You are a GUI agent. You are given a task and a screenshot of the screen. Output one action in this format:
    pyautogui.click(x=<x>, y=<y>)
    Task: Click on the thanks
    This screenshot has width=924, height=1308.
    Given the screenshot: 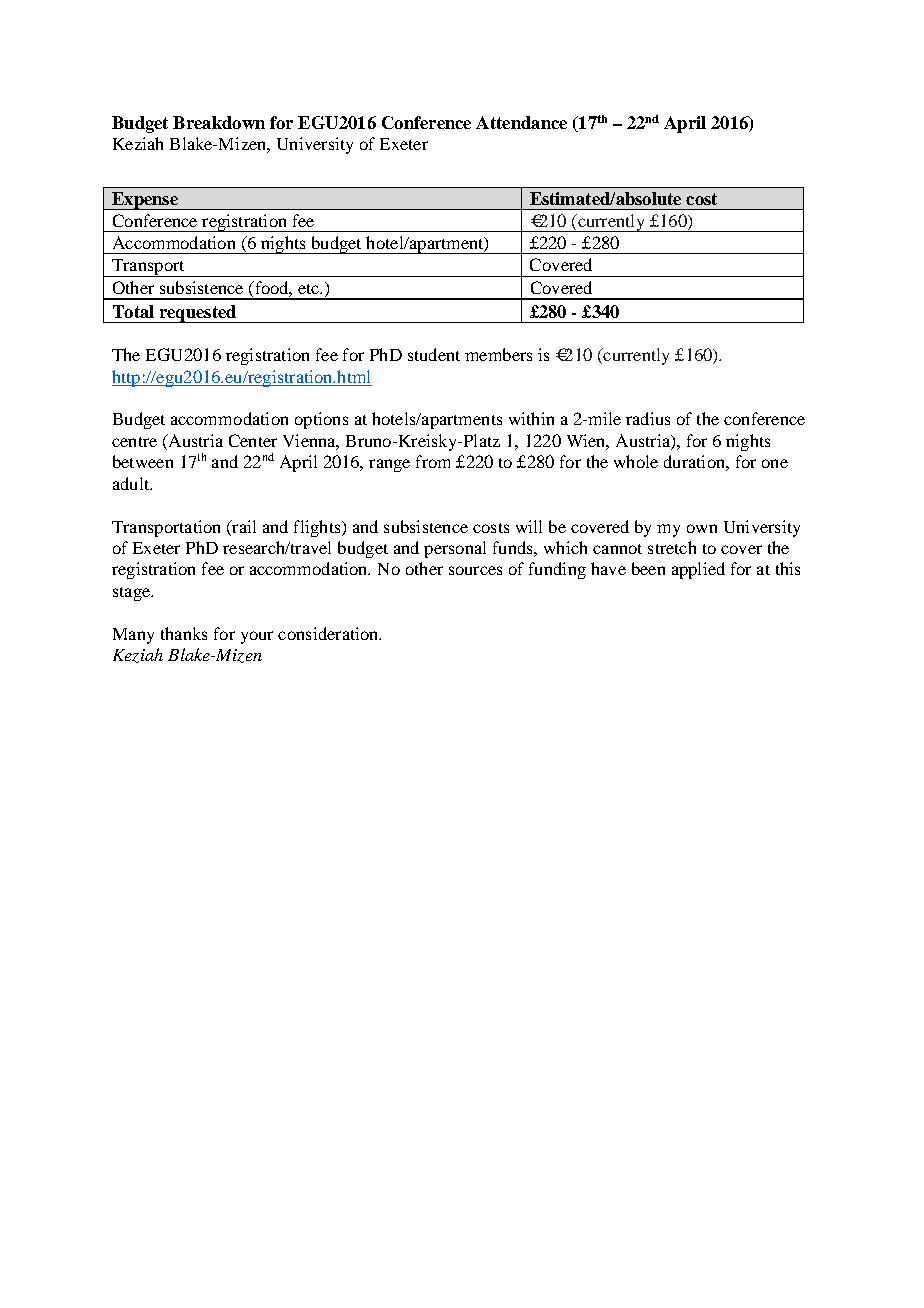 What is the action you would take?
    pyautogui.click(x=184, y=633)
